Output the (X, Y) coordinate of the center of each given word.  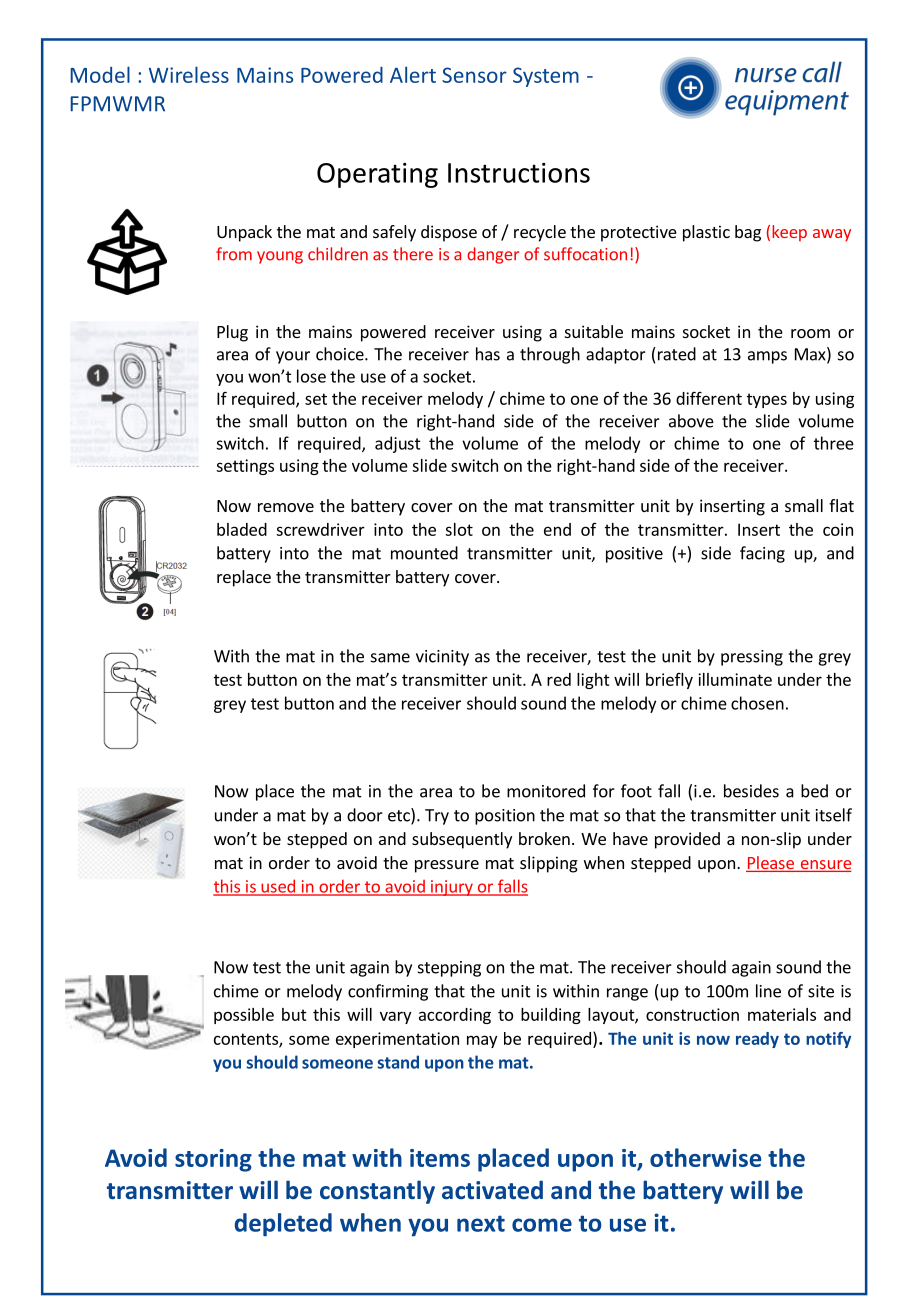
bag (748, 233)
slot (459, 529)
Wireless (189, 74)
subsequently (462, 840)
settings (245, 467)
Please (771, 864)
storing (213, 1160)
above (691, 421)
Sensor (474, 75)
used (278, 887)
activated (492, 1190)
